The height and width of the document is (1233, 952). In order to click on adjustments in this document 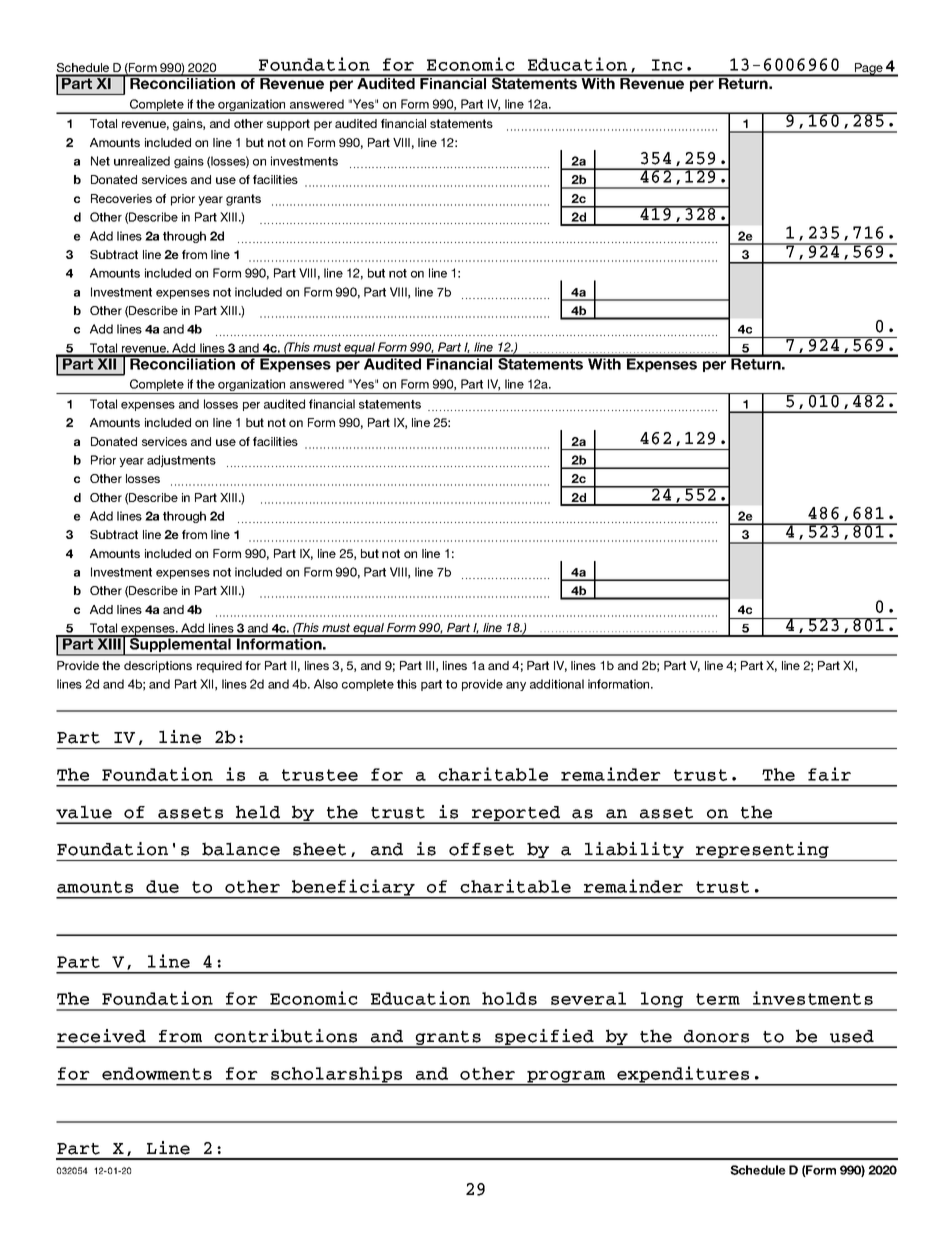, I will do `click(181, 461)`.
